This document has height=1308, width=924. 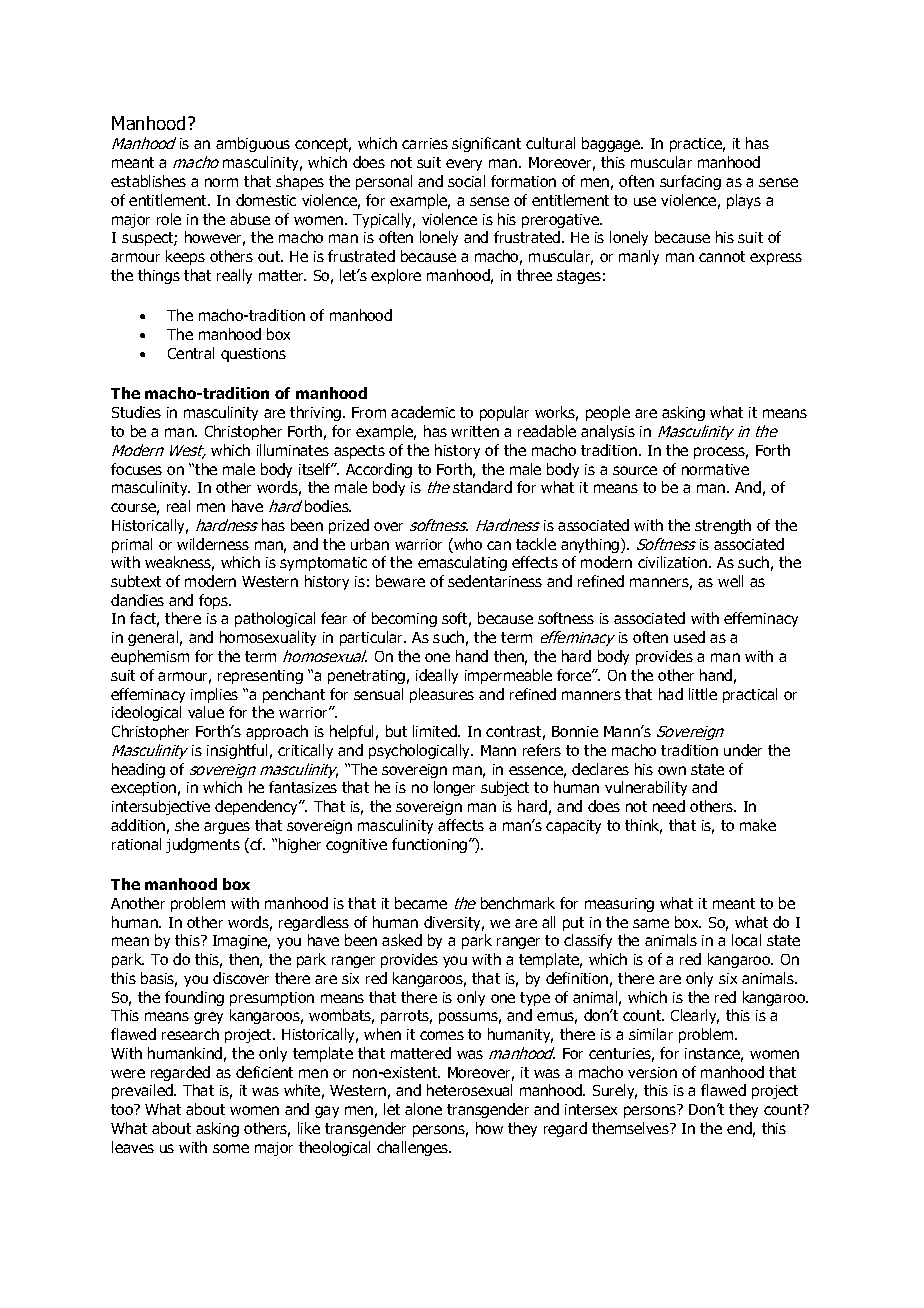 I want to click on used, so click(x=689, y=637).
